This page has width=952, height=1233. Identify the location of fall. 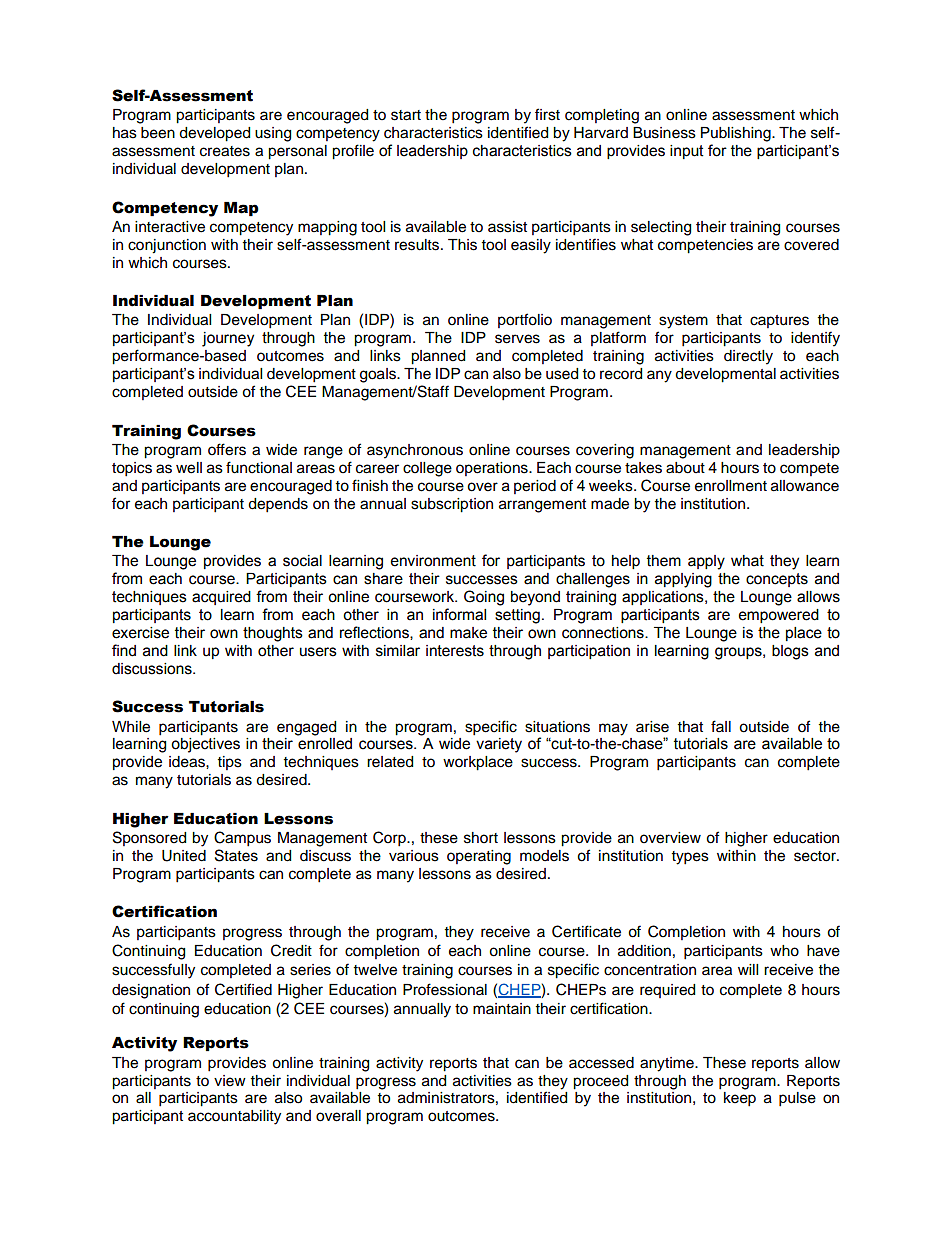
(721, 726).
